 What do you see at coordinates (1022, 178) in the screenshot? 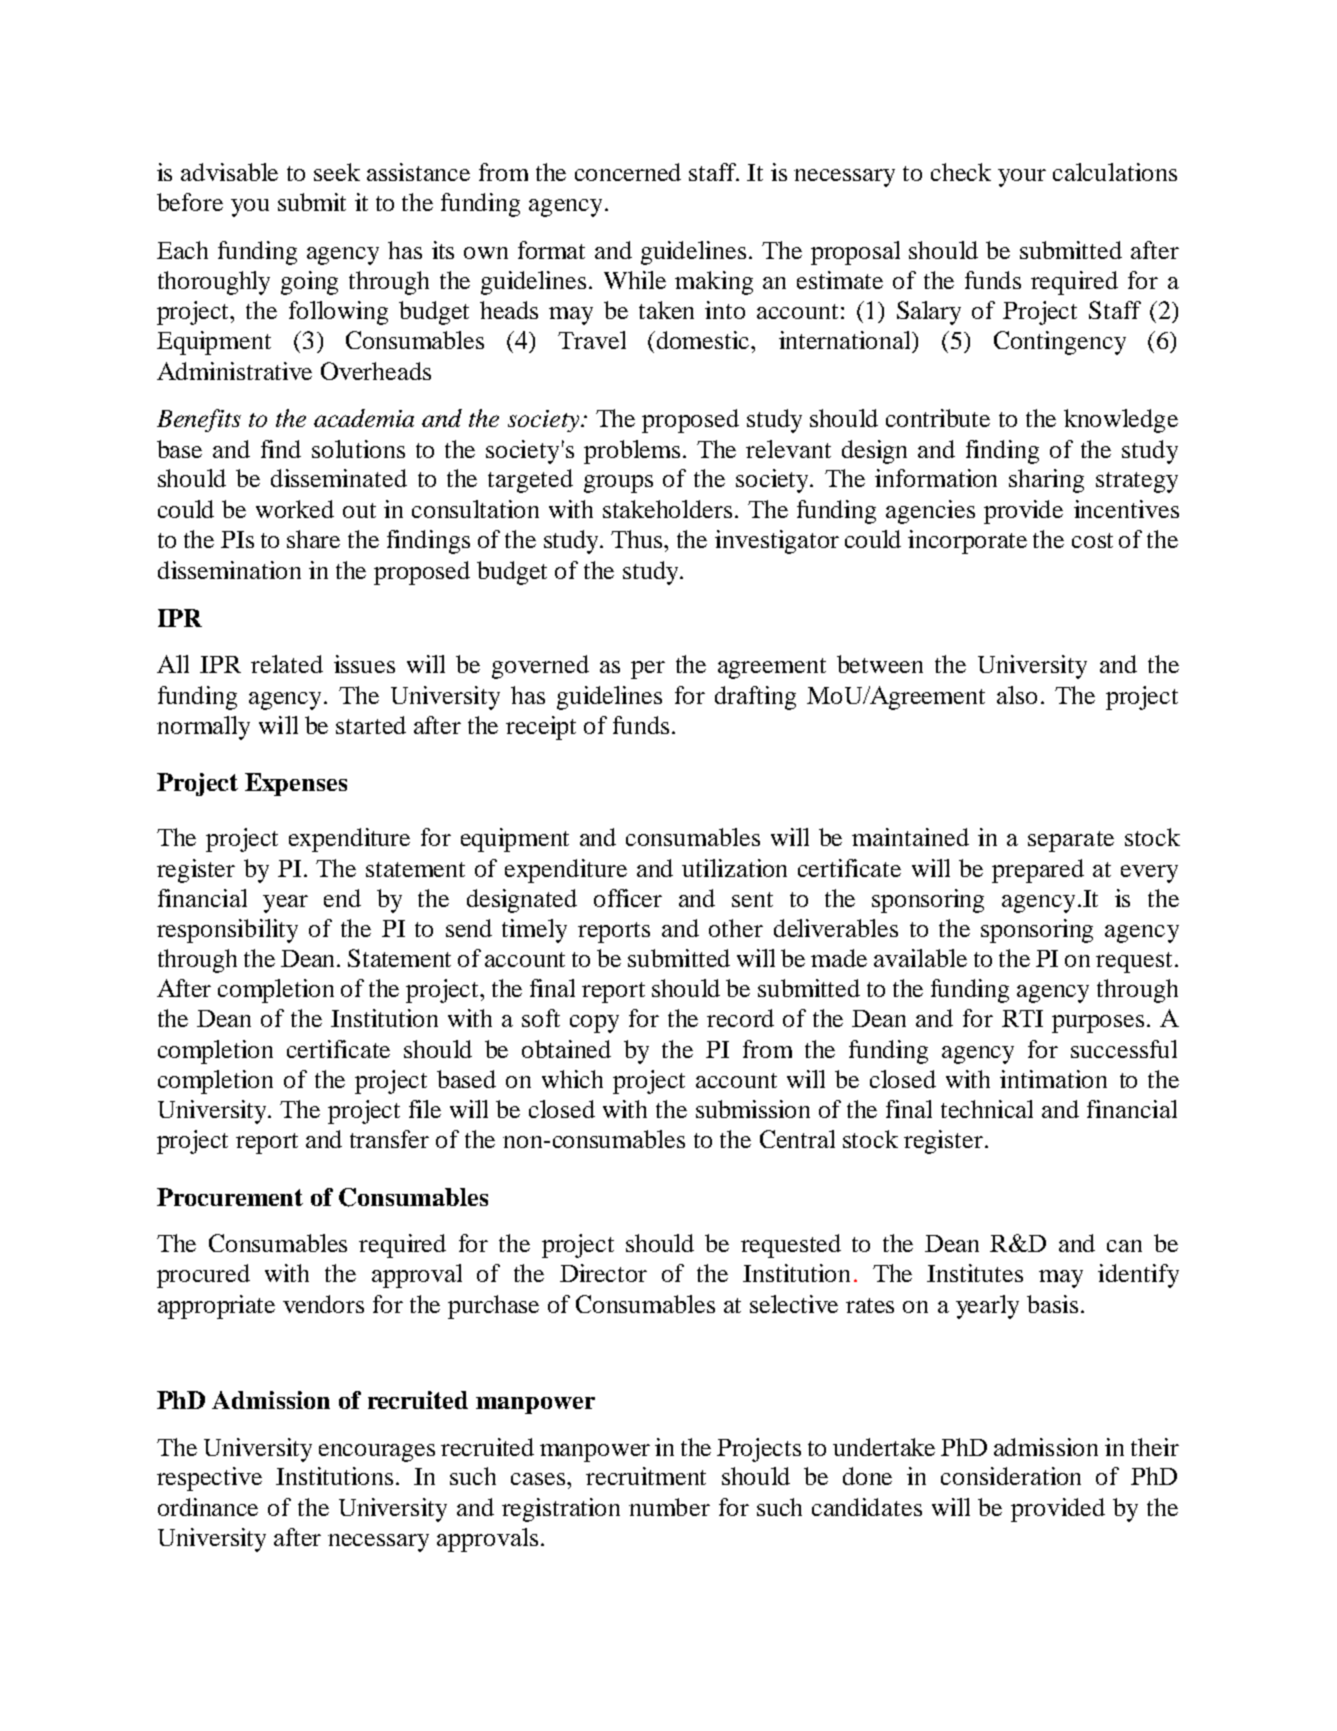
I see `your` at bounding box center [1022, 178].
